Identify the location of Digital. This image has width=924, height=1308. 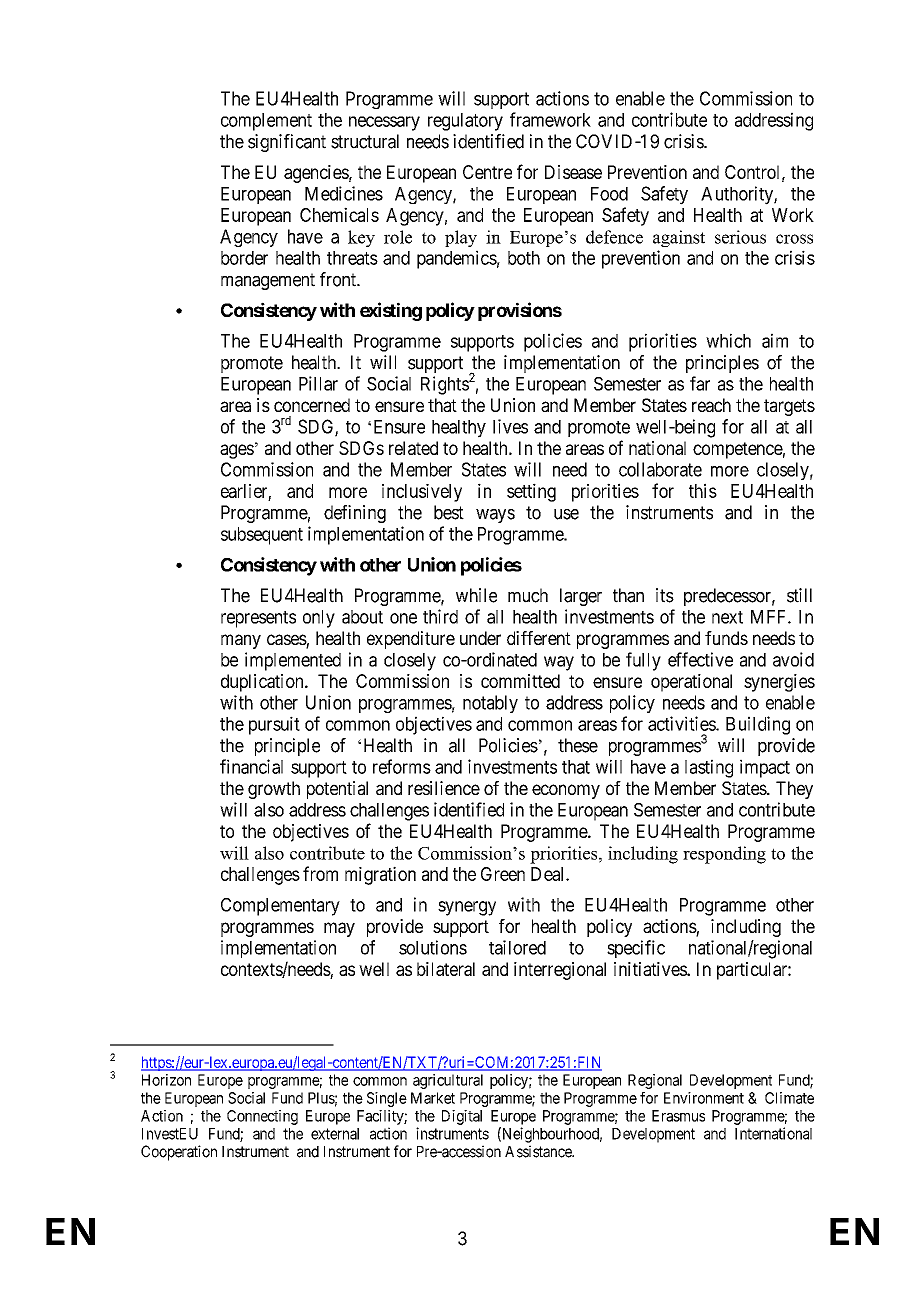
(462, 1117).
